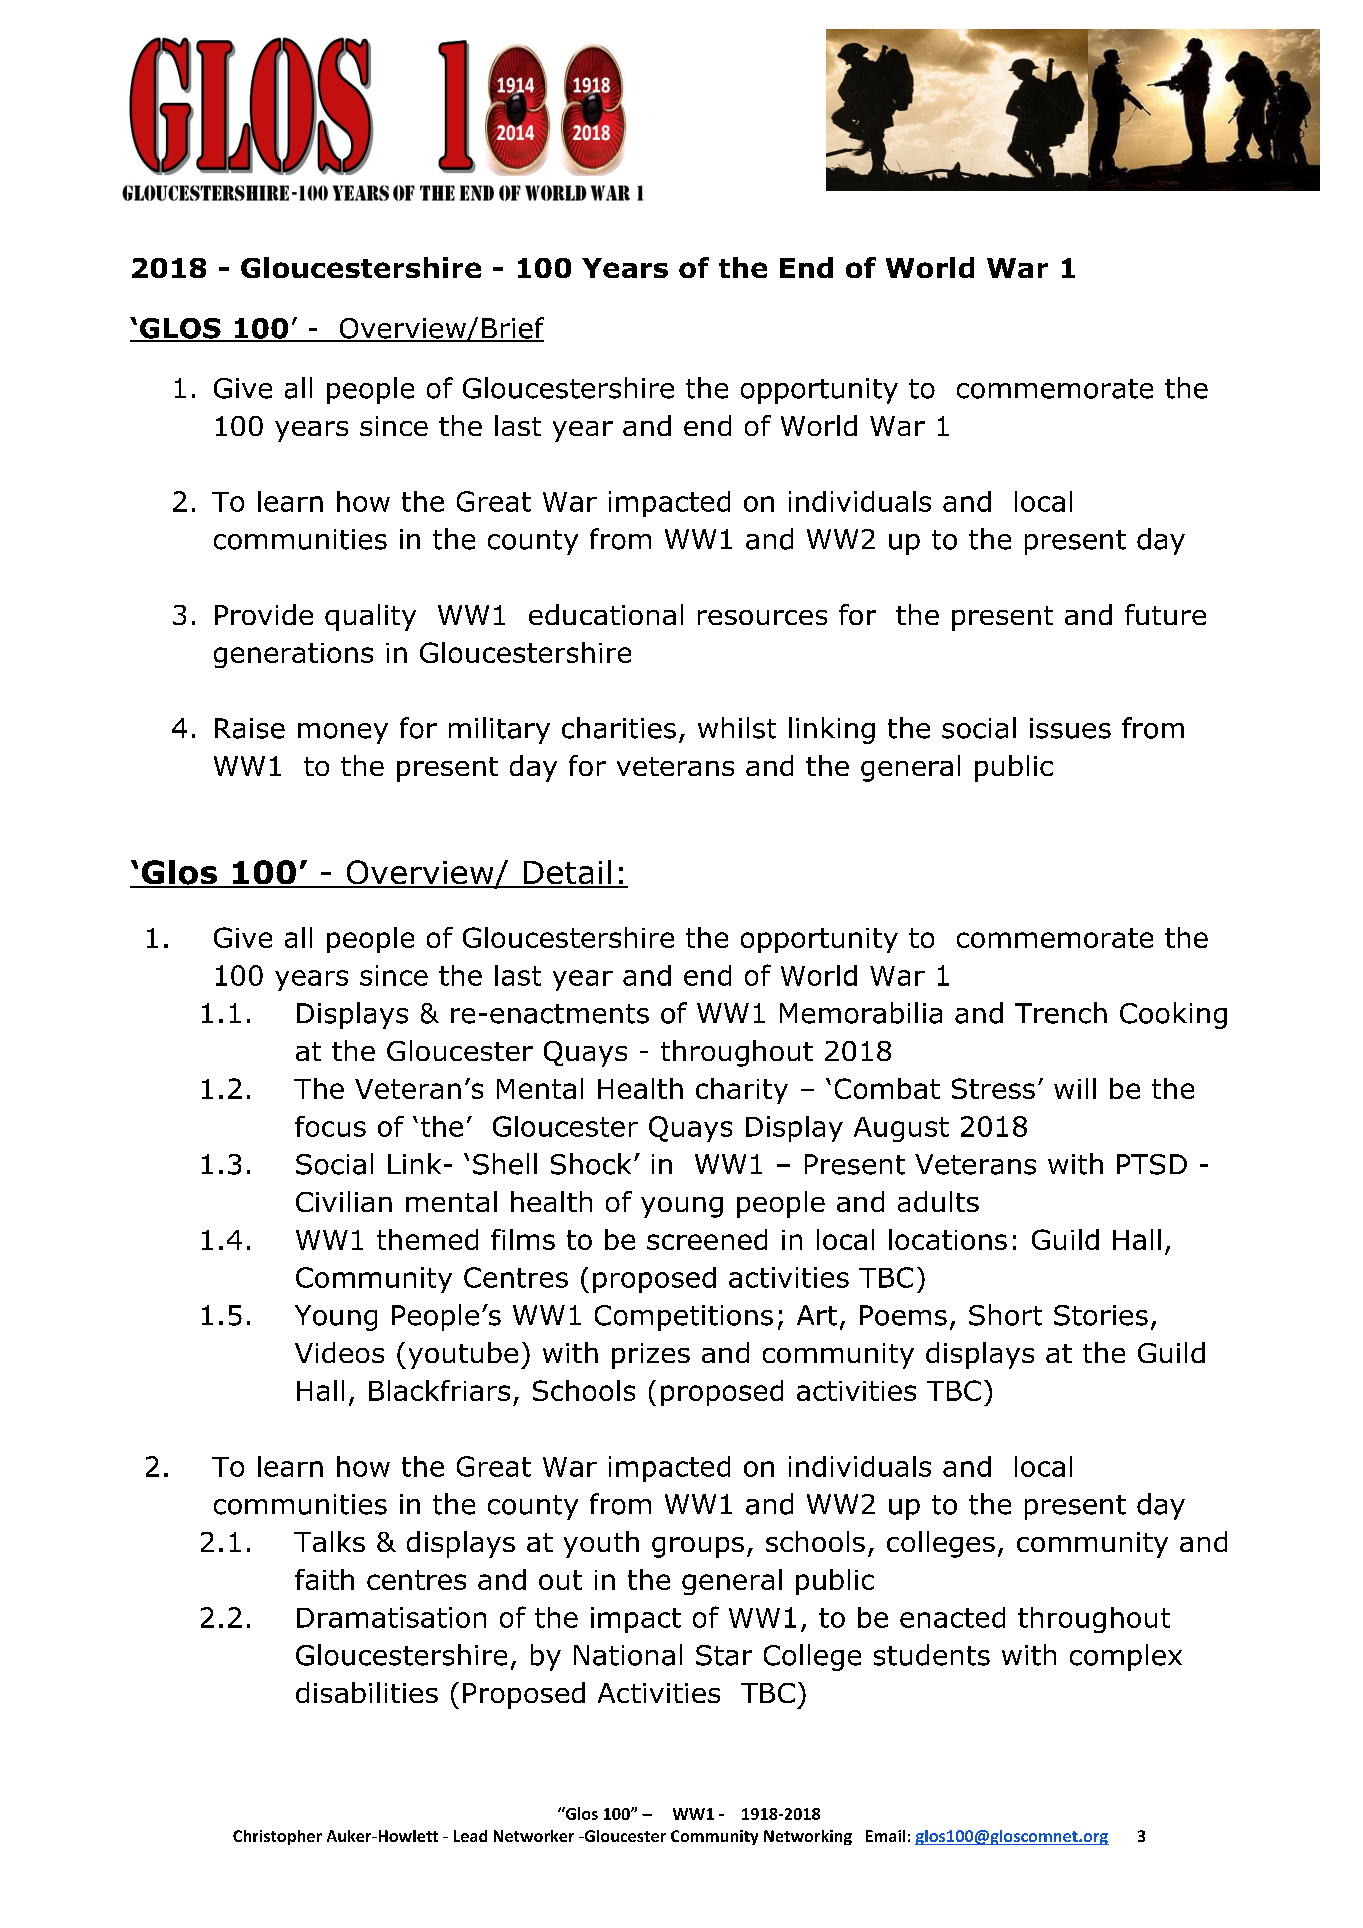  Describe the element at coordinates (1165, 614) in the image. I see `future` at that location.
